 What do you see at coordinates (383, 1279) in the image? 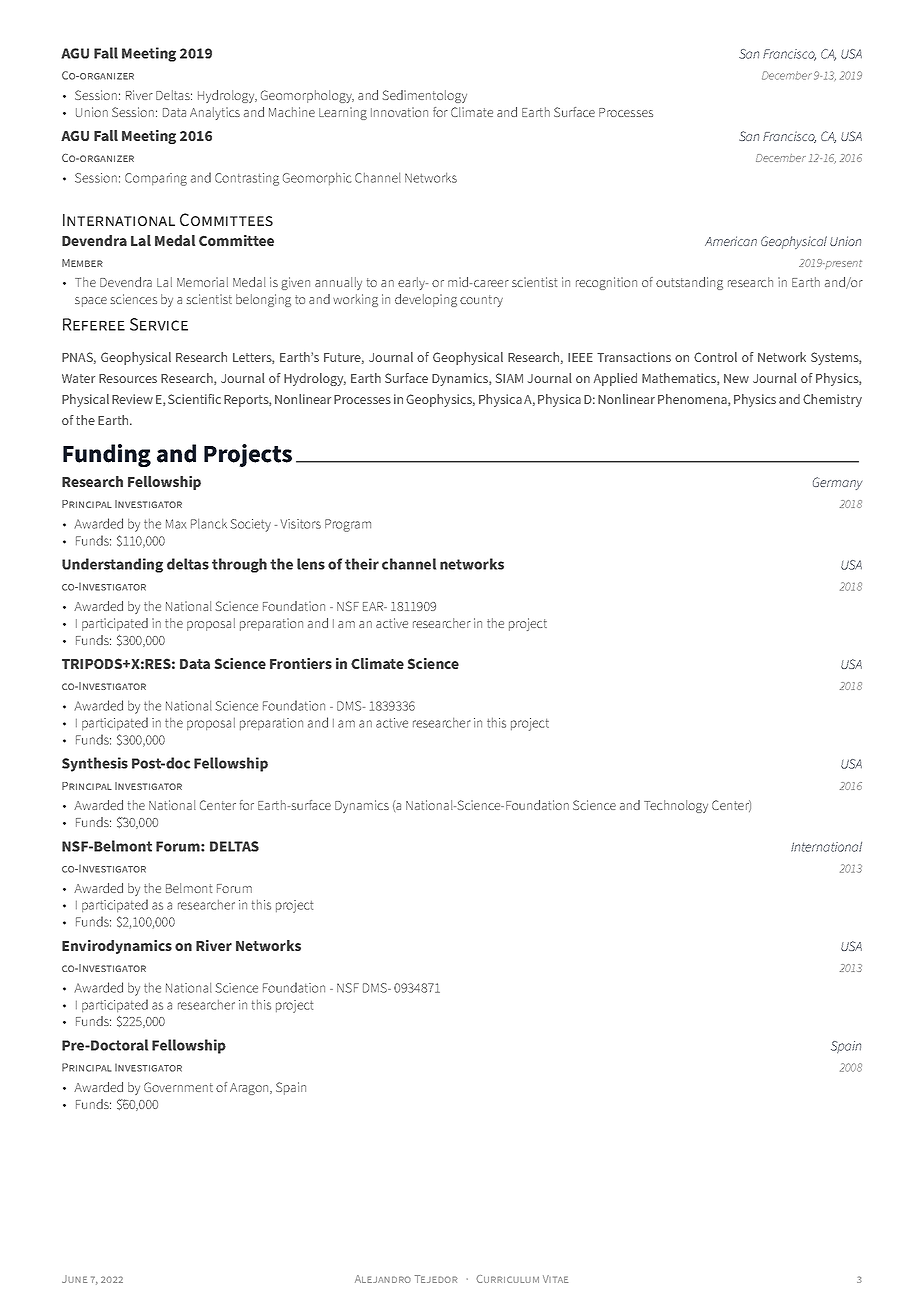
I see `ALEJANDRO` at bounding box center [383, 1279].
